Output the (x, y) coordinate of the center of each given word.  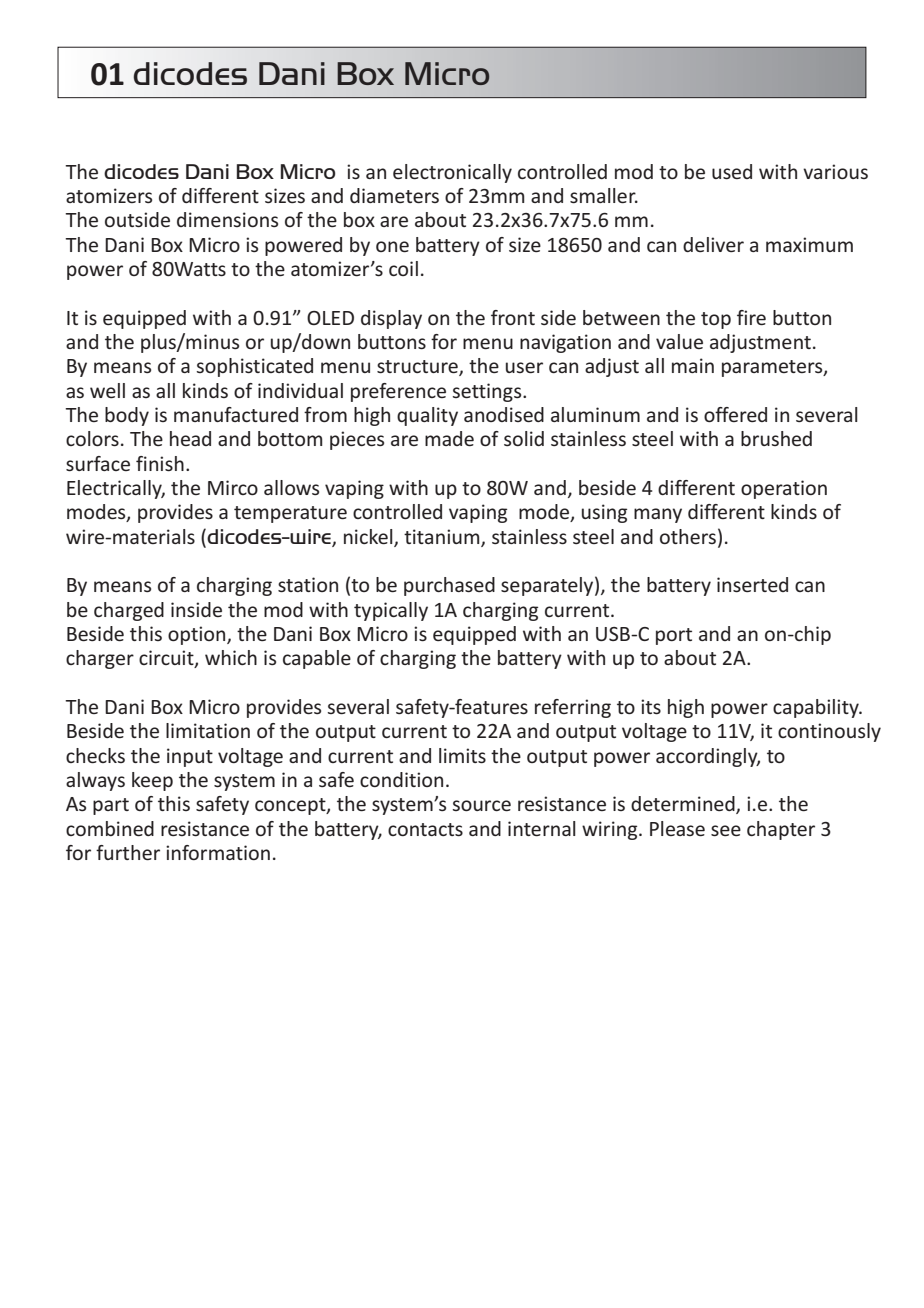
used (732, 171)
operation (784, 489)
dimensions (227, 219)
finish (160, 463)
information (218, 852)
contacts (425, 829)
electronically (452, 173)
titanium (443, 537)
